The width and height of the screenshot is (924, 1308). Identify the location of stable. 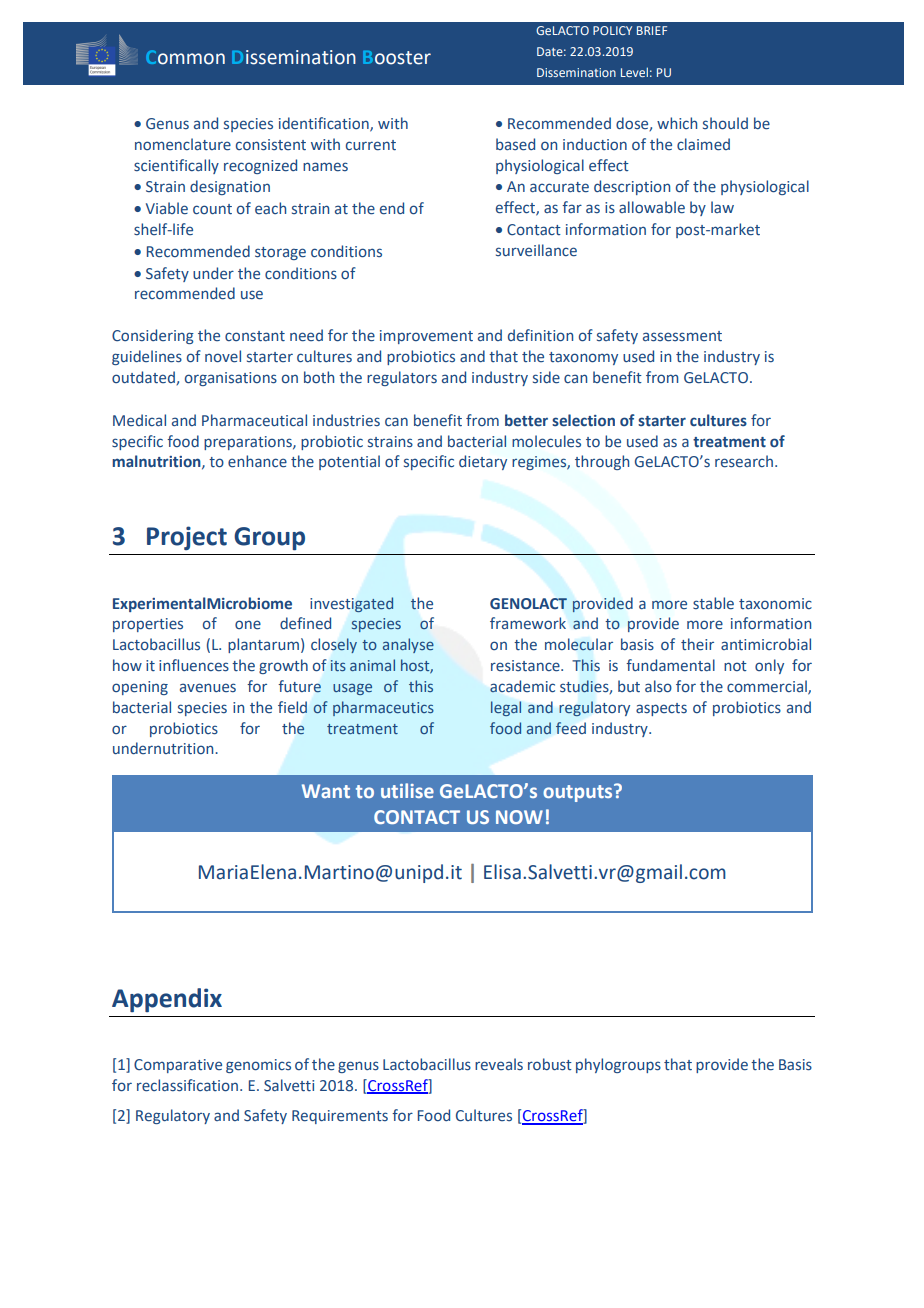
(713, 603).
